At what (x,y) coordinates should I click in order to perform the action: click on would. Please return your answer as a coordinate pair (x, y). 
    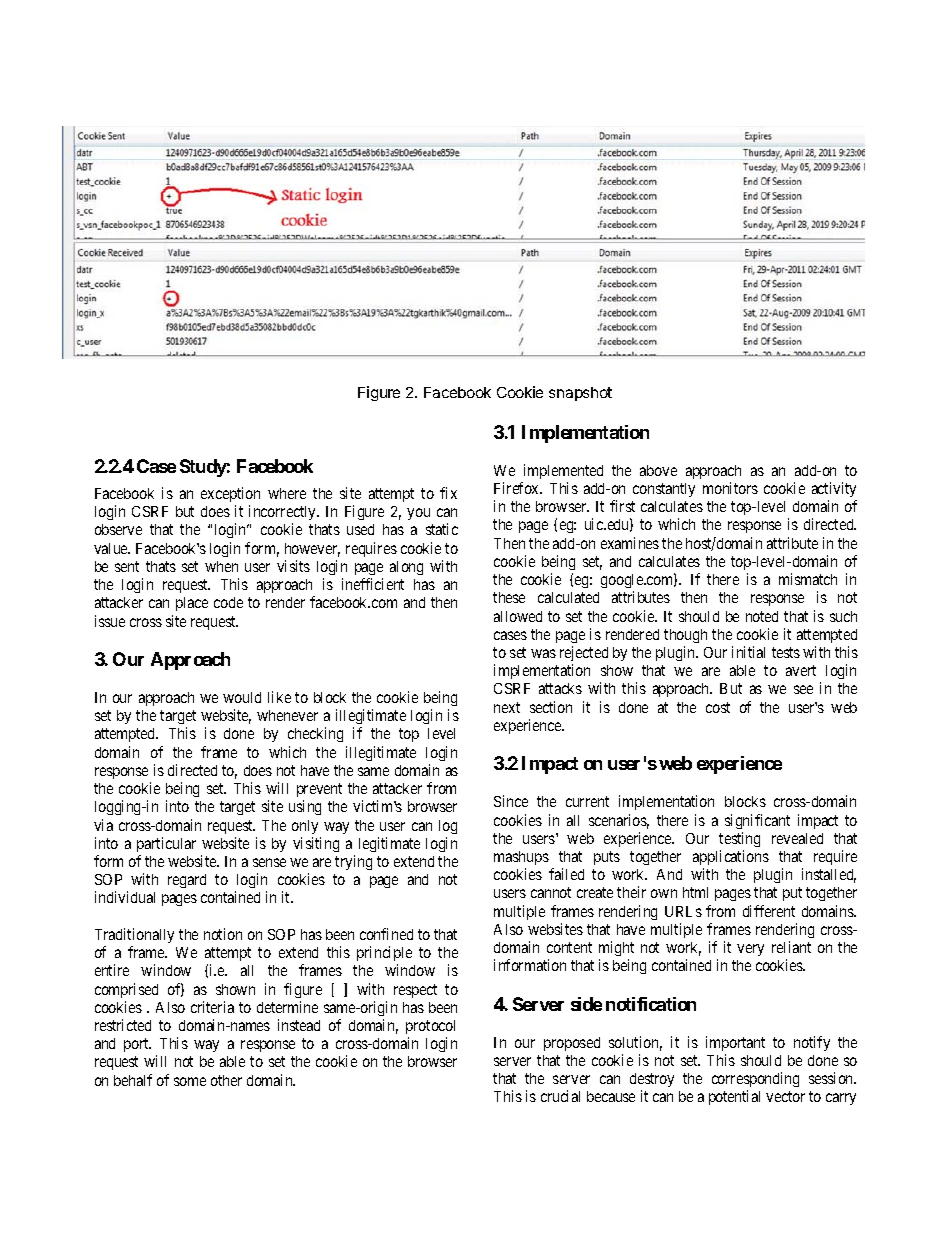
    Looking at the image, I should click on (242, 697).
